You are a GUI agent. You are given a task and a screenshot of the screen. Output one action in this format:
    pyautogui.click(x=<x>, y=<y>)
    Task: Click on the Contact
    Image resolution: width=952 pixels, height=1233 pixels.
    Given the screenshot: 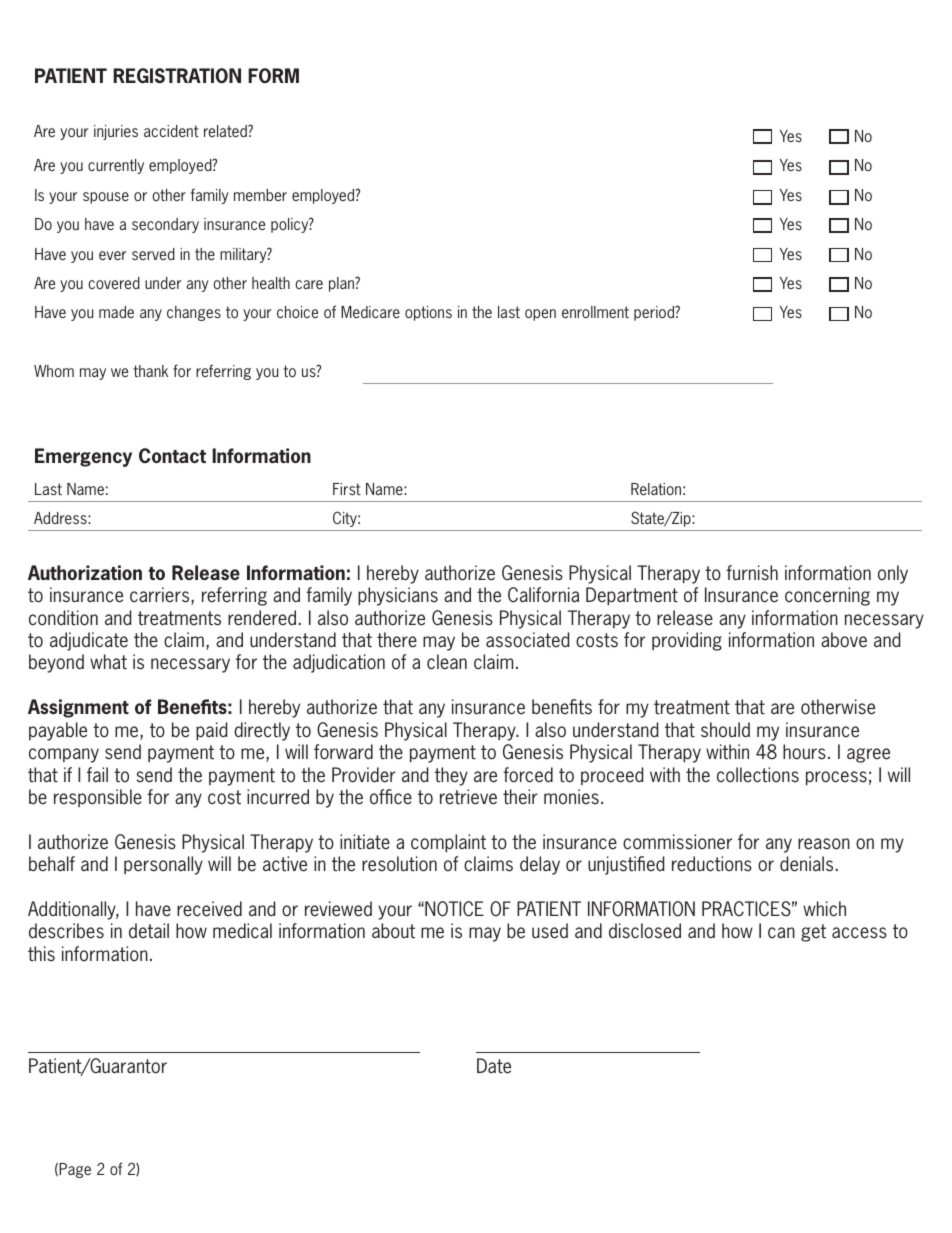 What is the action you would take?
    pyautogui.click(x=172, y=455)
